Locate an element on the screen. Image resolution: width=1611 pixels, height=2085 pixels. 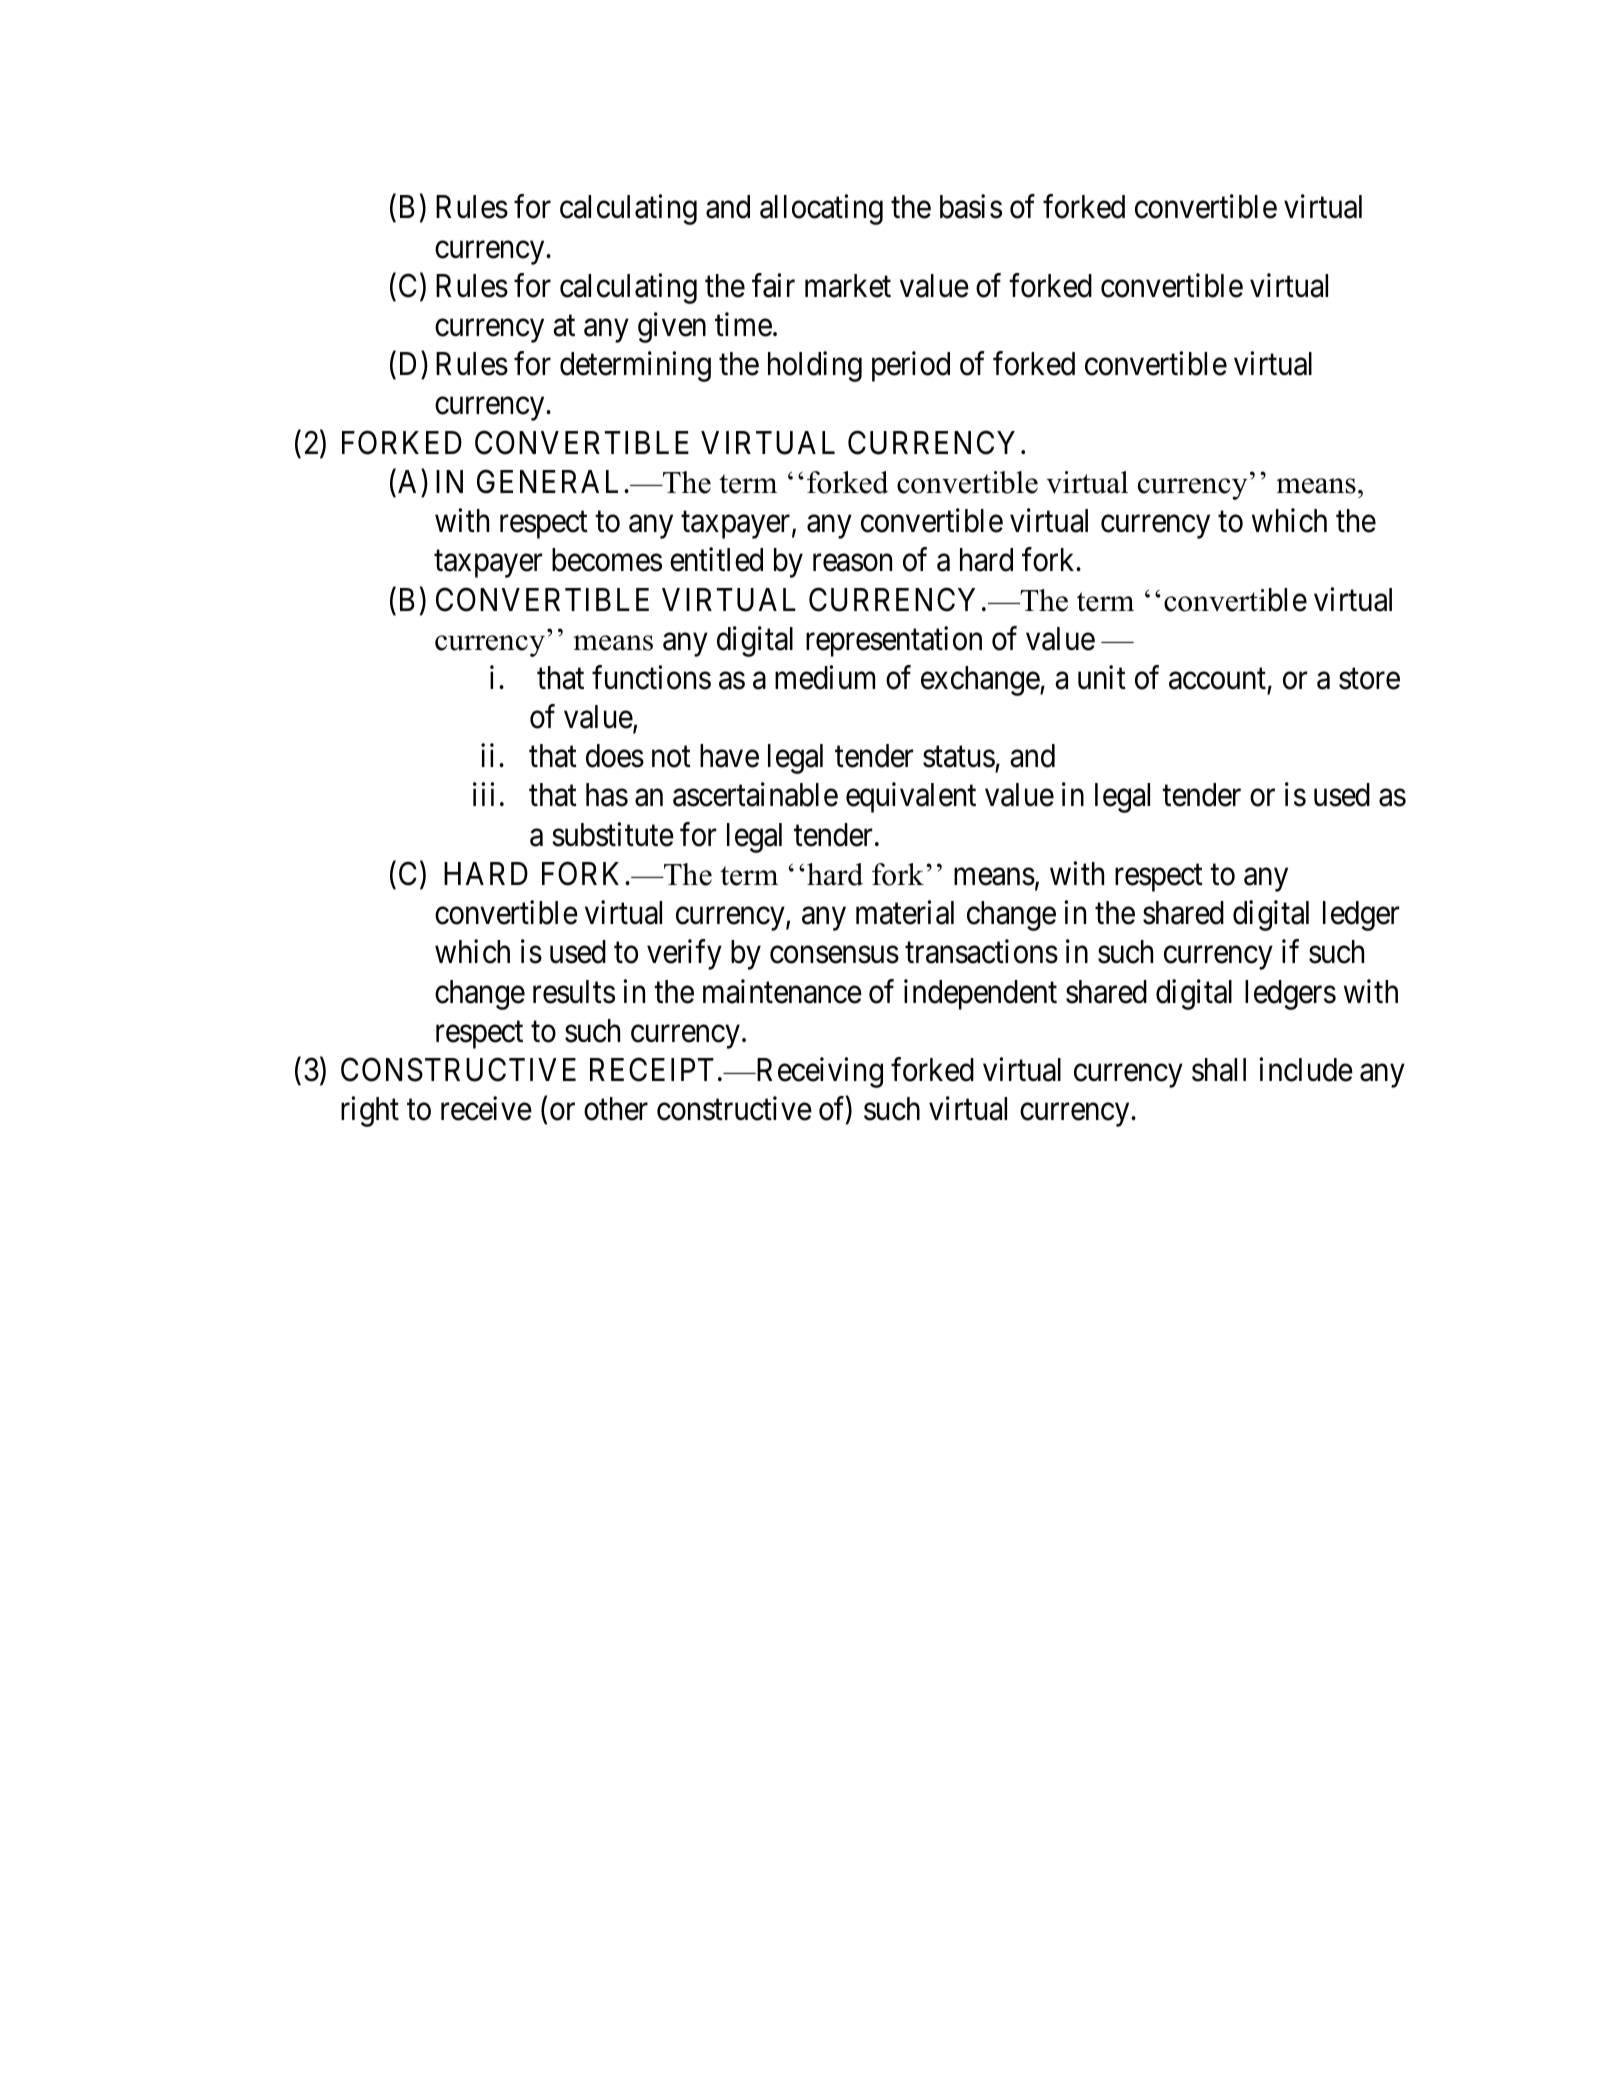
given is located at coordinates (672, 327).
